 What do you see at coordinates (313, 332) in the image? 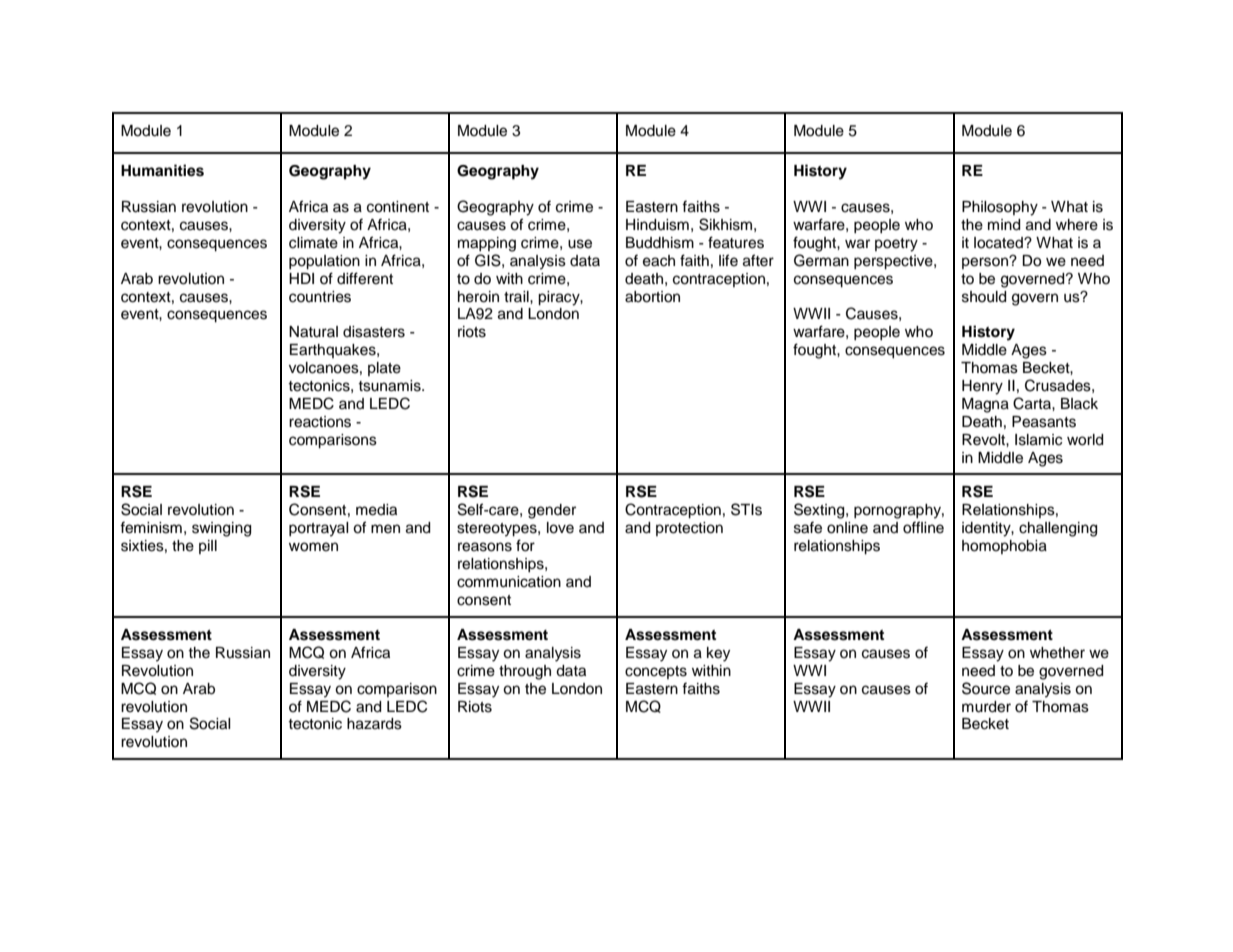
I see `Natural` at bounding box center [313, 332].
